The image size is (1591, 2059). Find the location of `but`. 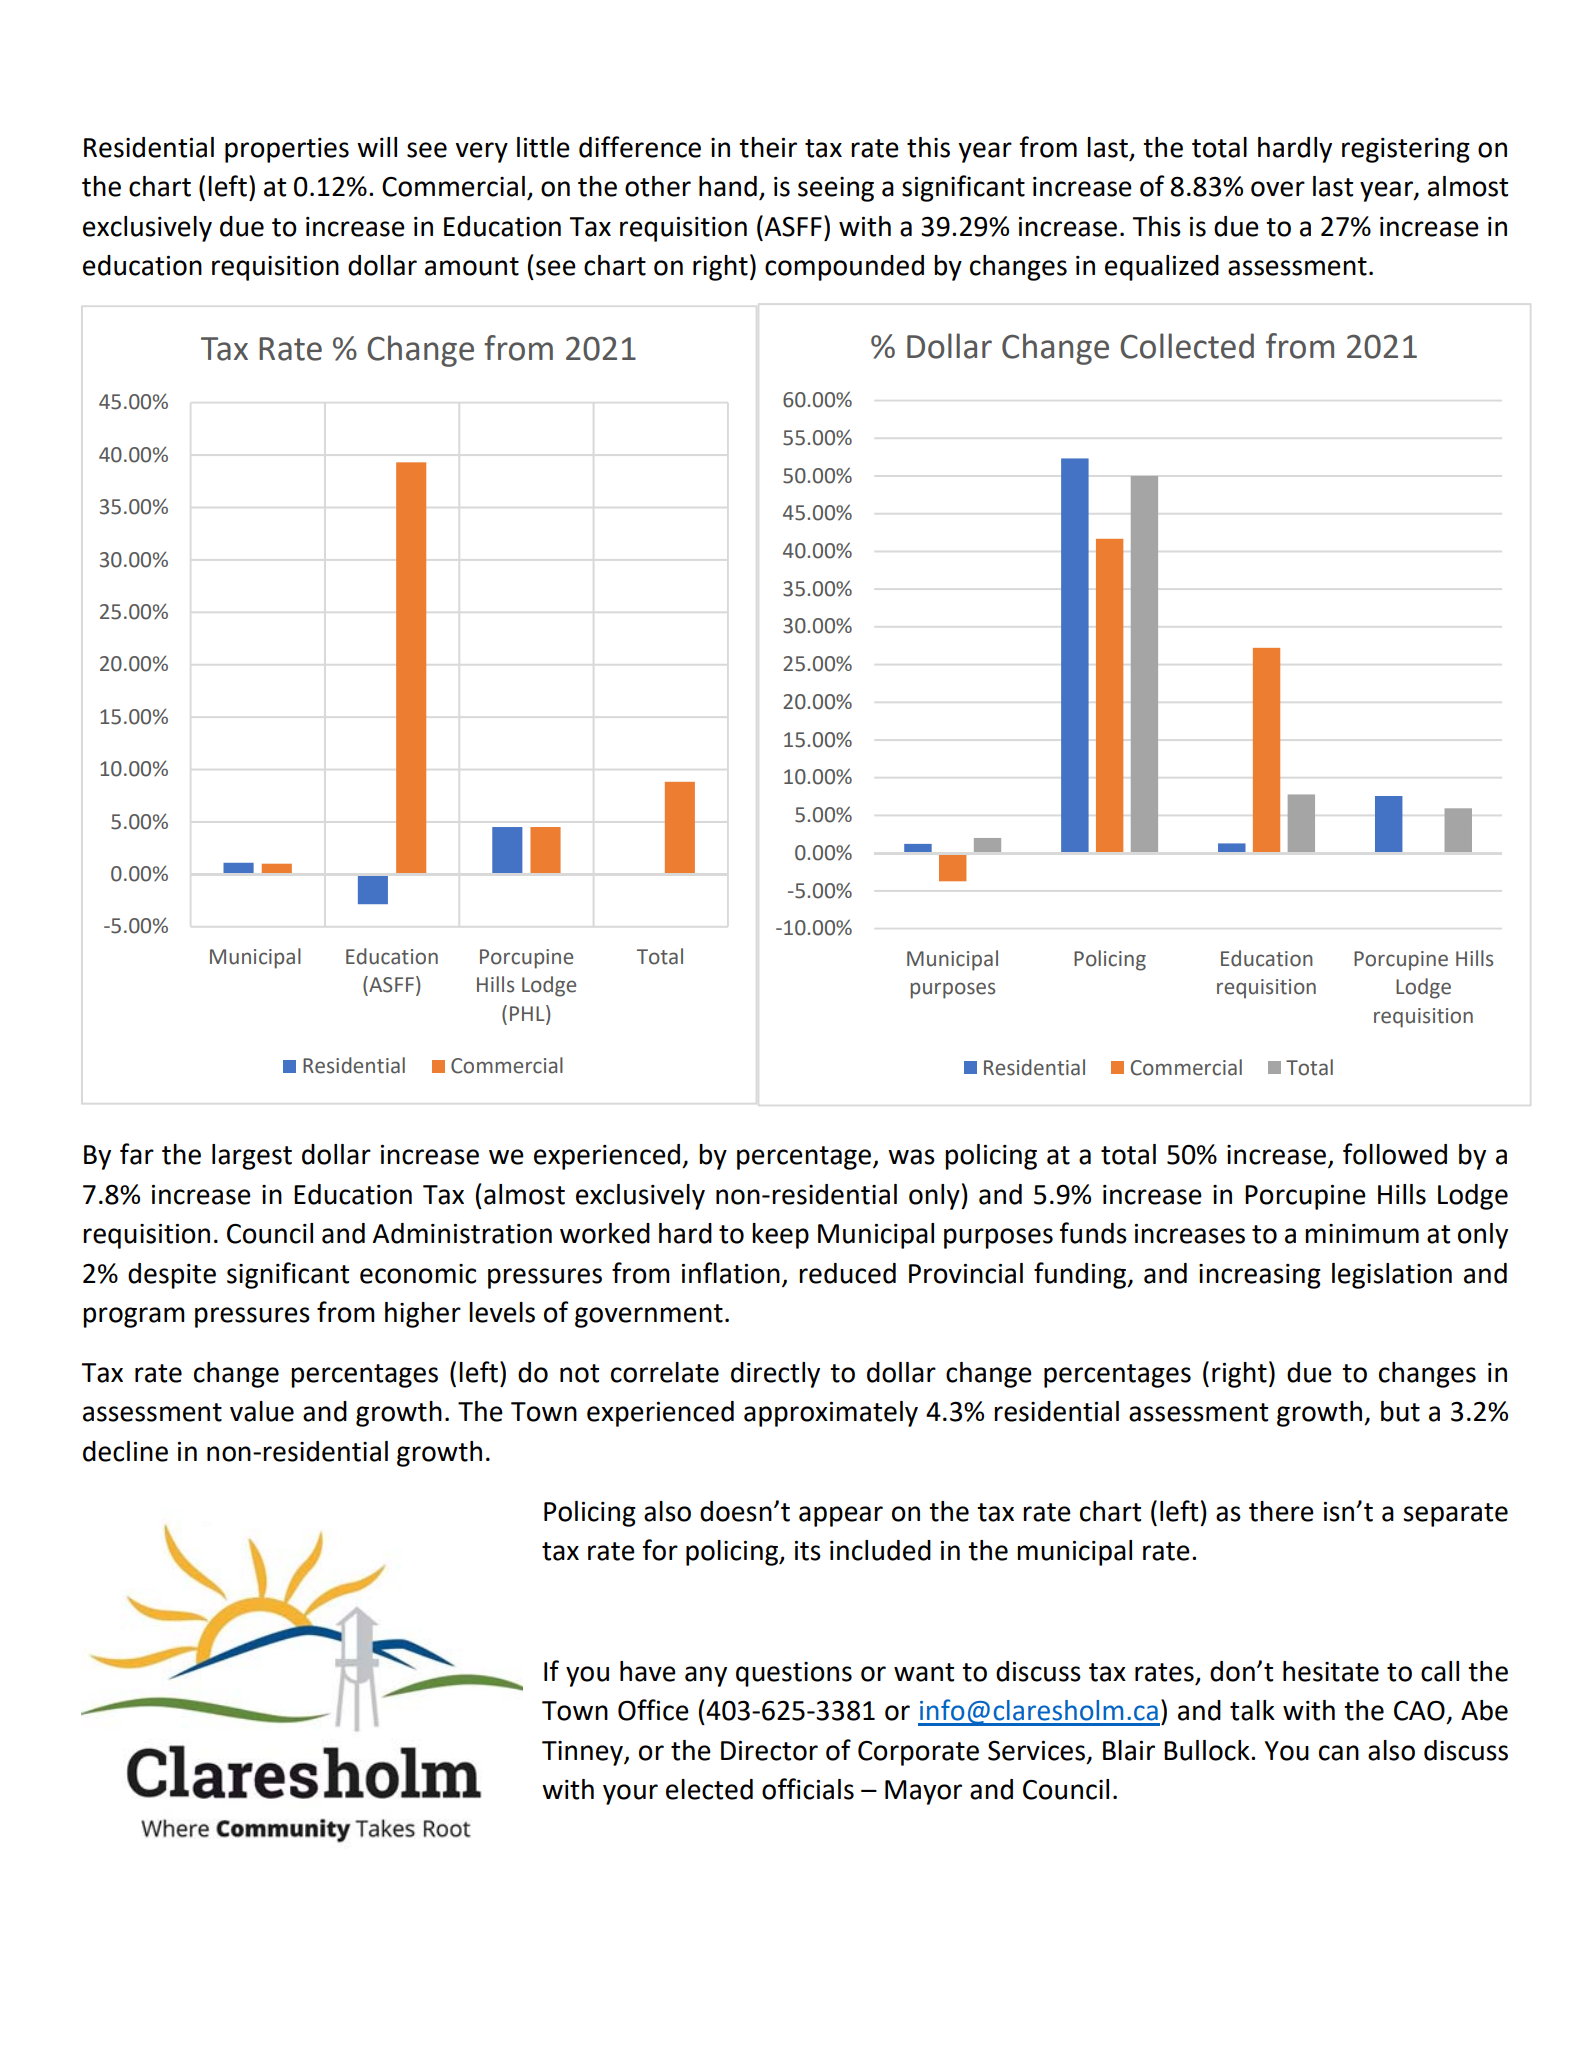

but is located at coordinates (1400, 1411).
